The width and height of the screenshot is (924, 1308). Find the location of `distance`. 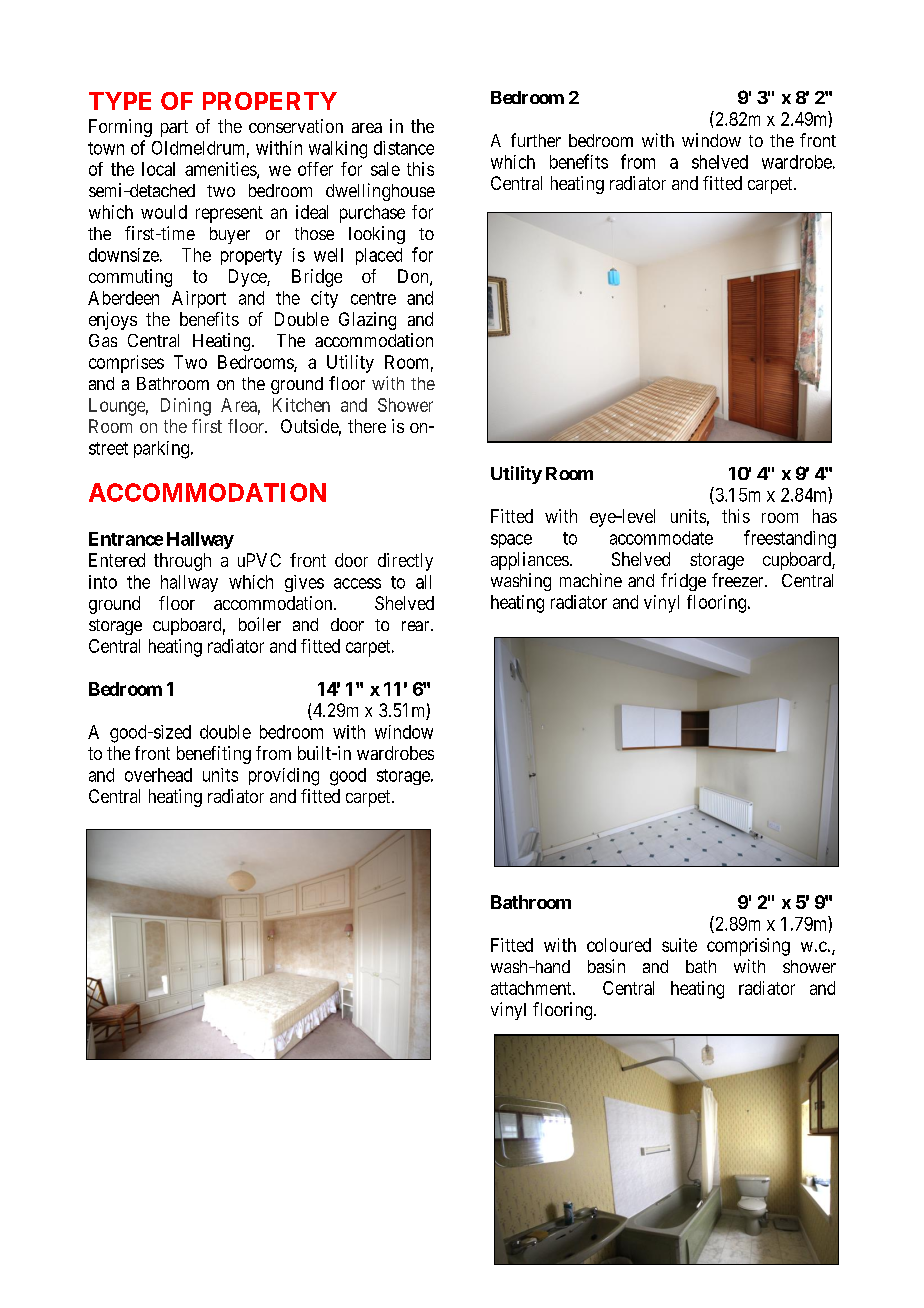

distance is located at coordinates (404, 148).
